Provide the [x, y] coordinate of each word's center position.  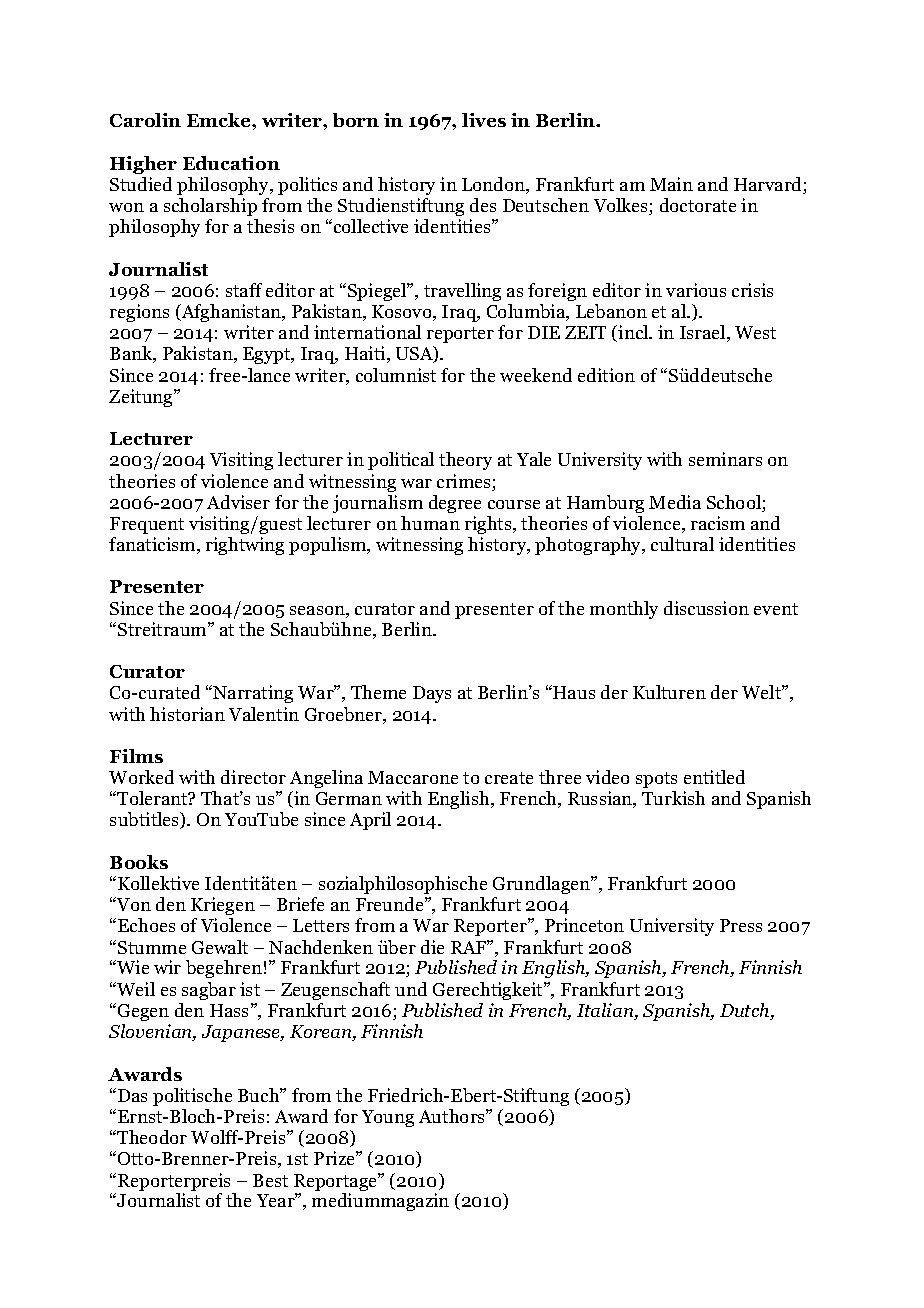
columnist [396, 375]
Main [671, 184]
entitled [714, 777]
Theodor [151, 1137]
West [755, 332]
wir [167, 967]
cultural [682, 544]
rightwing [245, 546]
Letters [321, 925]
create [509, 778]
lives [484, 120]
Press [741, 925]
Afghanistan [231, 313]
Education [231, 163]
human [430, 523]
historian [187, 714]
